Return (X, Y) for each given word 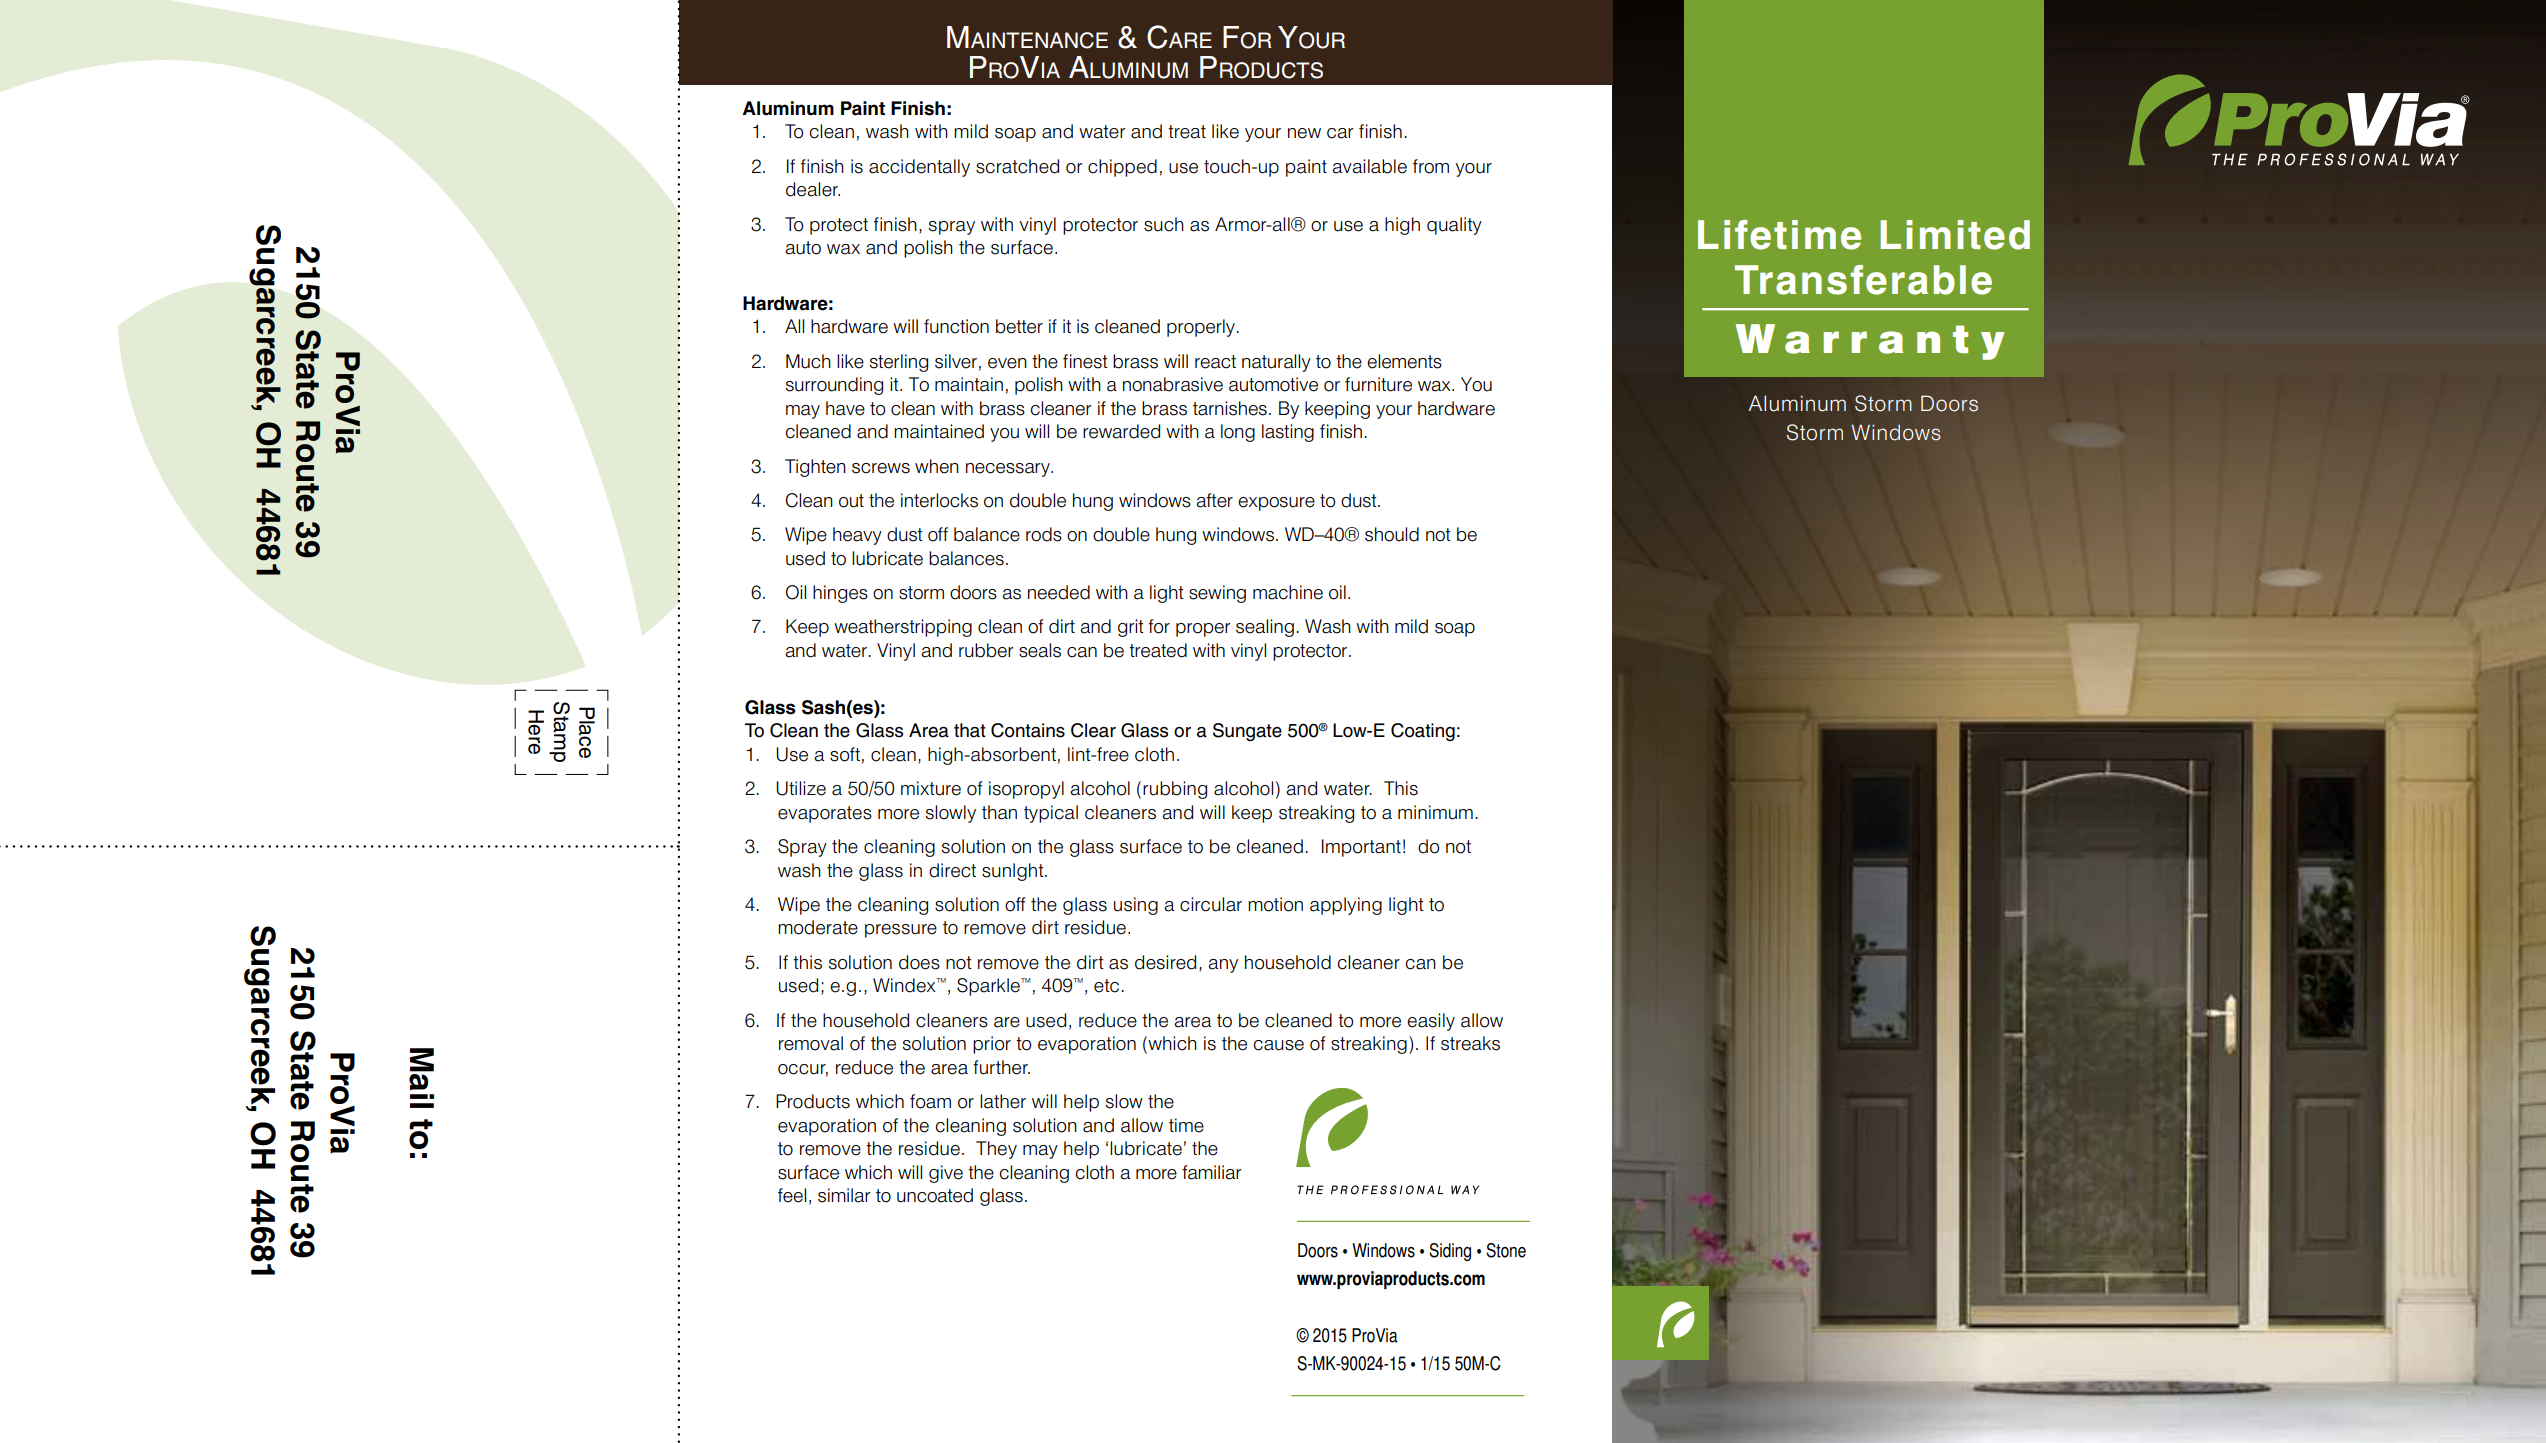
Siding (1450, 1252)
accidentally (919, 168)
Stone (1506, 1250)
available (1369, 166)
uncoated (935, 1195)
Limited (1955, 235)
